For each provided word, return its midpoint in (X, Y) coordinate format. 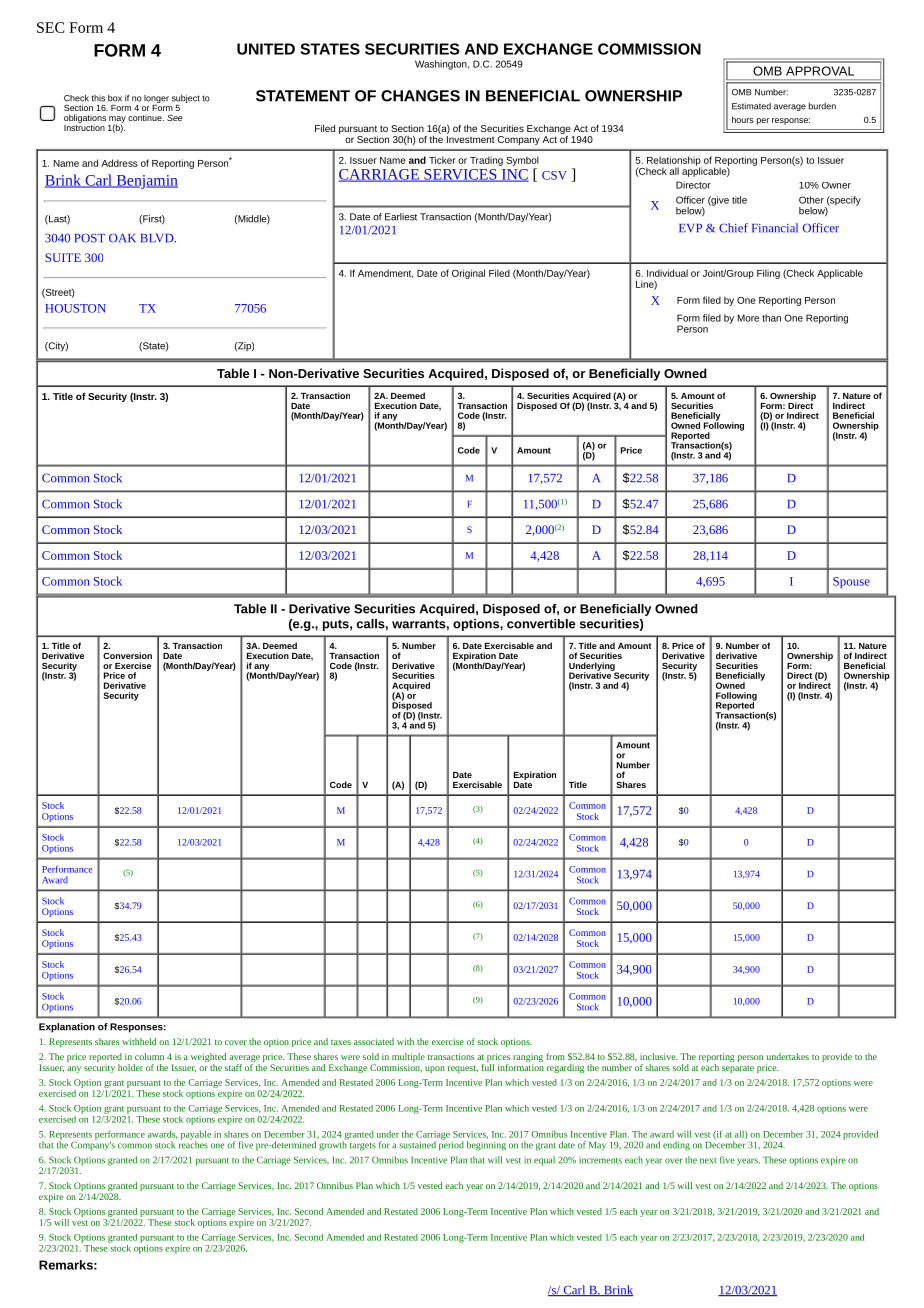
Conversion (127, 655)
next (708, 1161)
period (451, 1145)
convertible (541, 624)
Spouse (851, 582)
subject (186, 100)
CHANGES (420, 96)
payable (196, 1136)
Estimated (751, 106)
